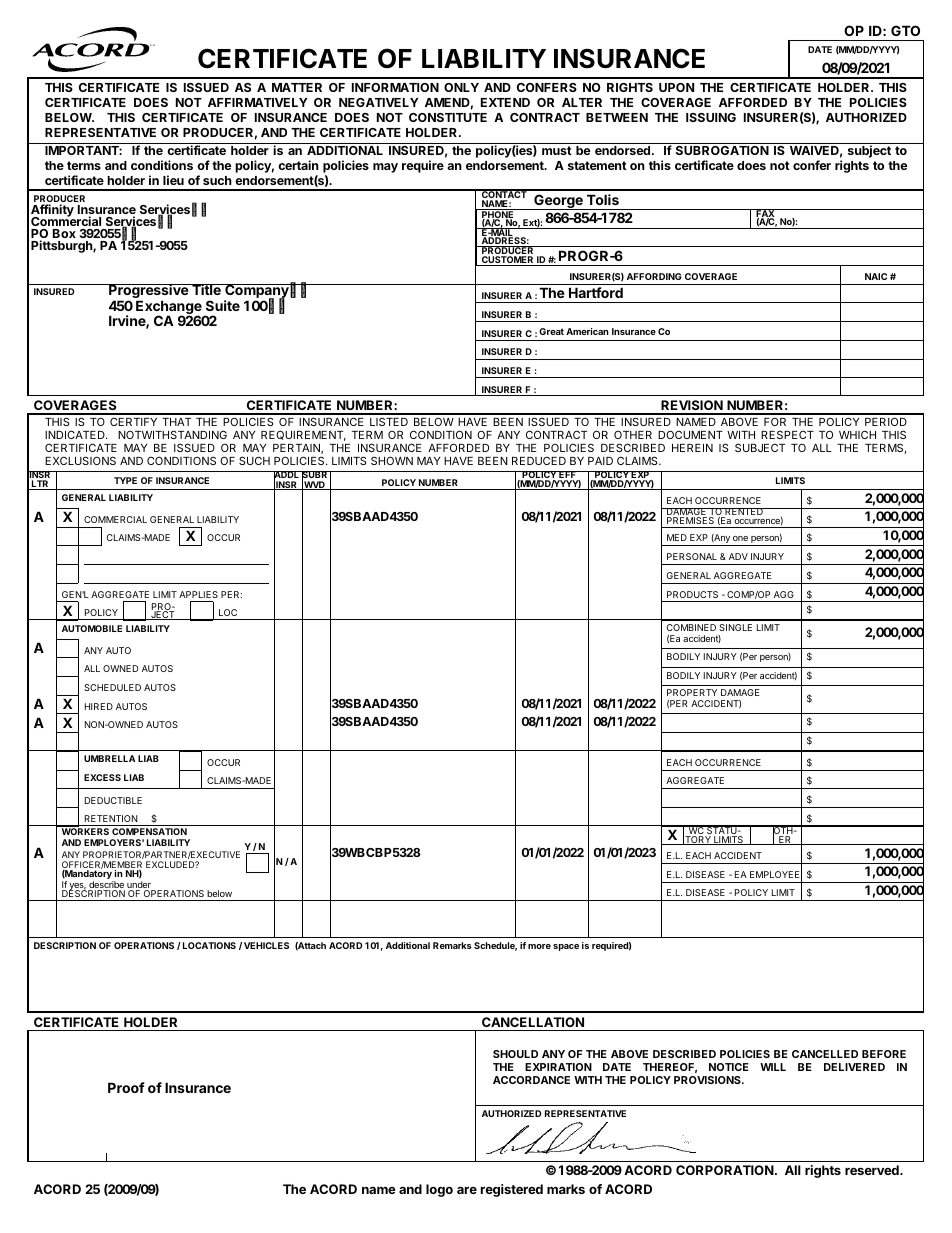  I want to click on ONLY, so click(461, 87).
